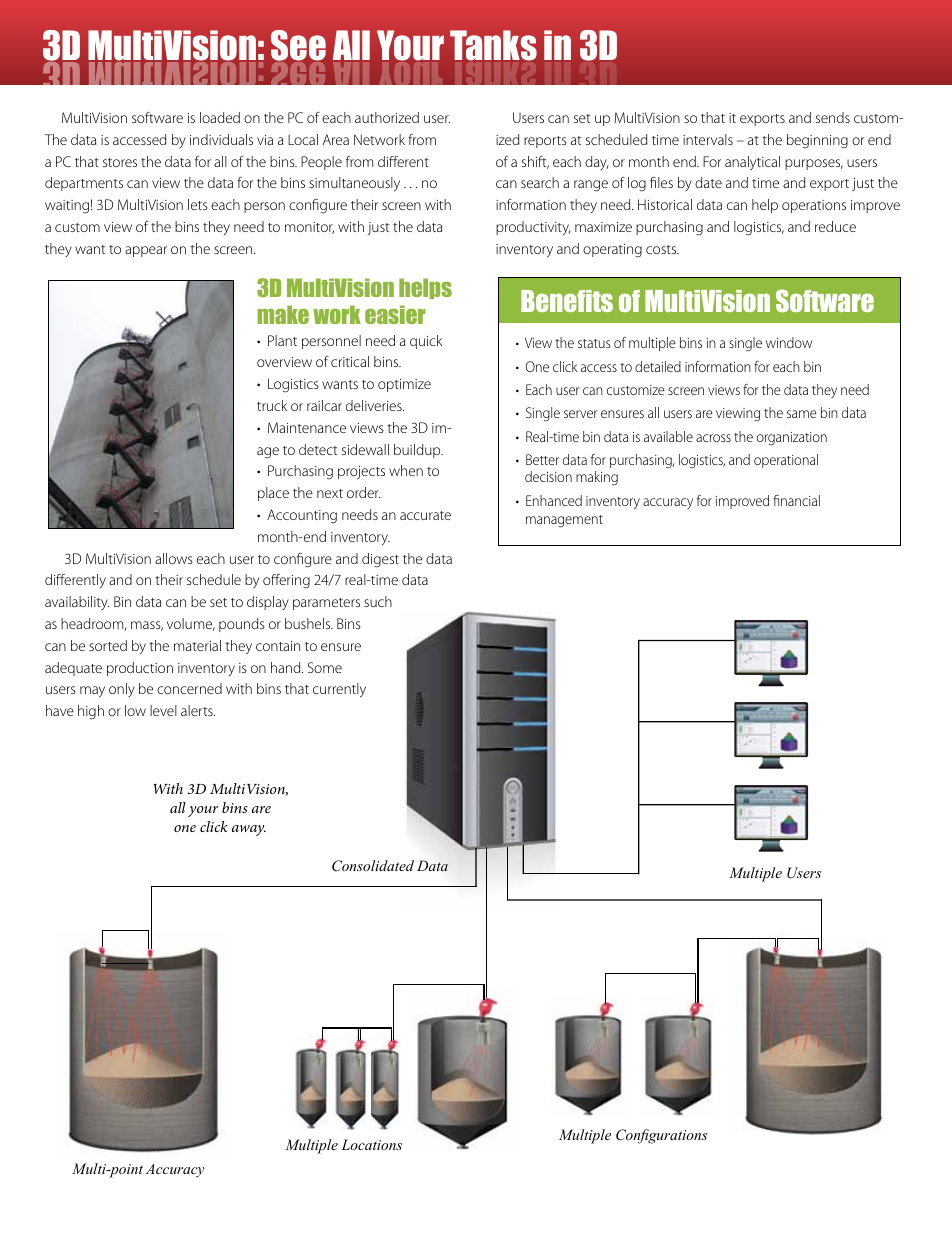  What do you see at coordinates (273, 494) in the document?
I see `place` at bounding box center [273, 494].
